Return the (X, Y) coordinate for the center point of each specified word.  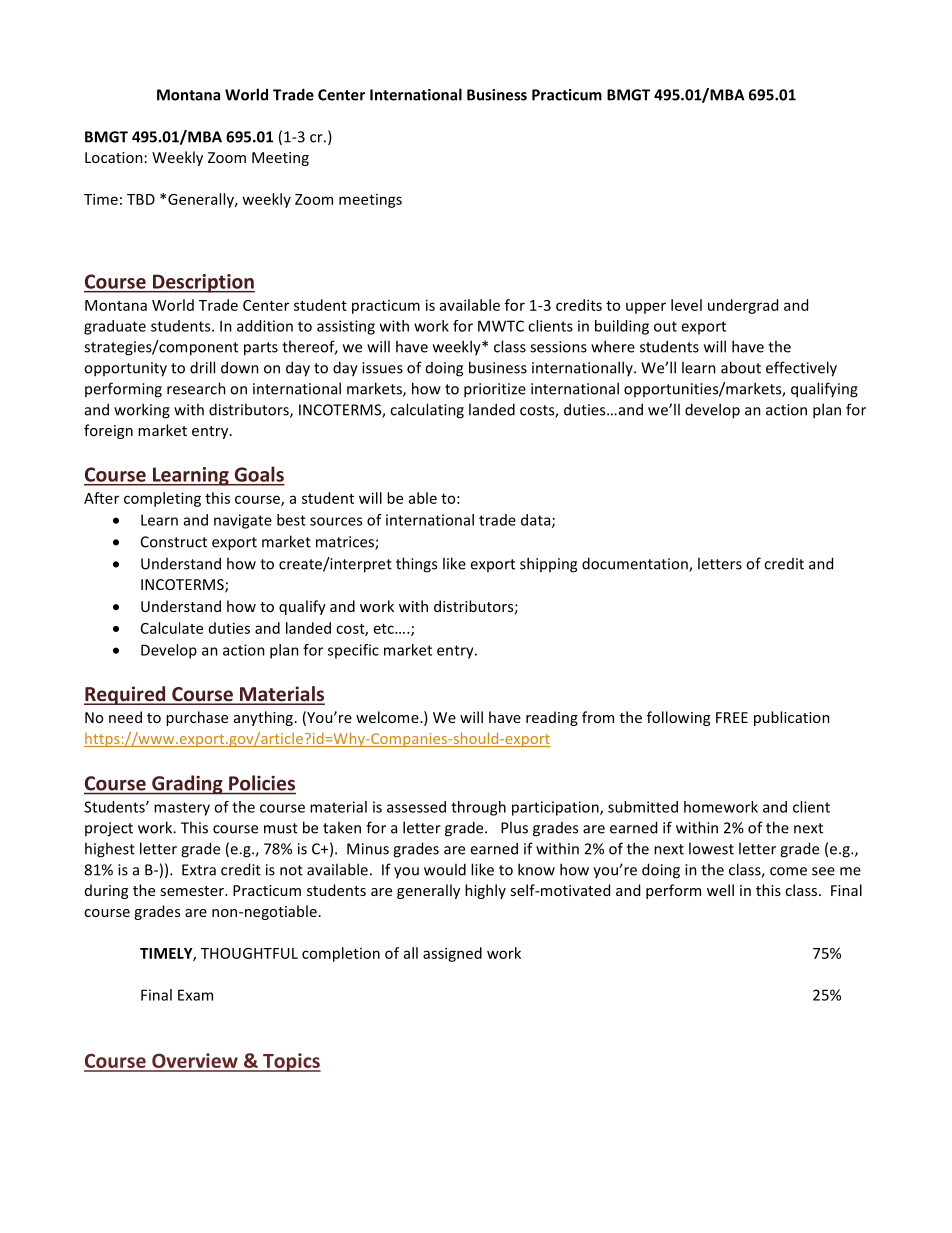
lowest (711, 848)
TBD (141, 199)
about (741, 367)
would (445, 869)
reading (552, 718)
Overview (195, 1062)
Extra (199, 870)
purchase (197, 718)
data (537, 521)
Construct (174, 542)
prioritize (495, 390)
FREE (732, 717)
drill (202, 367)
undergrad (743, 306)
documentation (636, 564)
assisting (346, 327)
